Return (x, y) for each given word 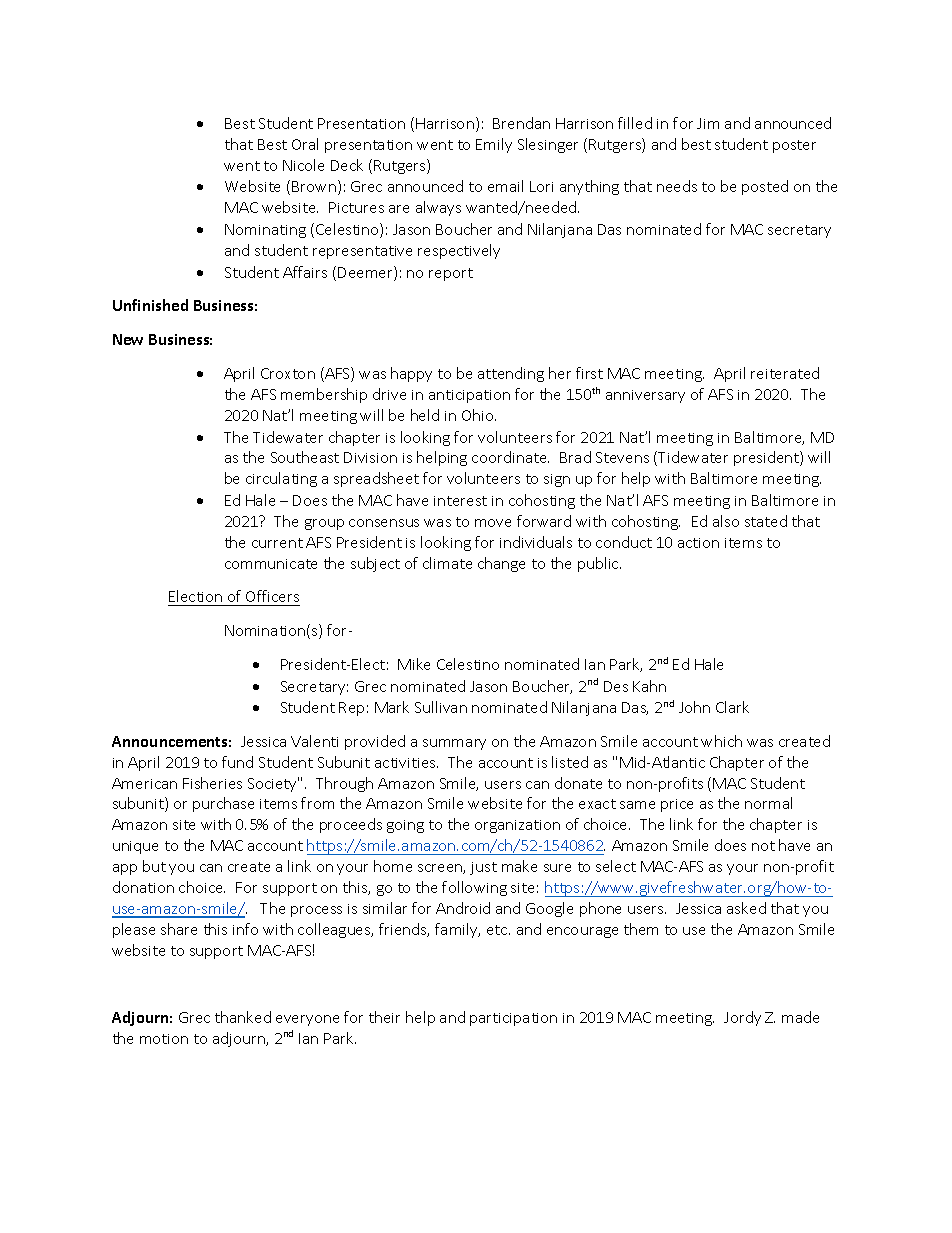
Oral (305, 144)
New (128, 339)
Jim (708, 123)
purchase (223, 804)
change (501, 564)
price (677, 805)
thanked (243, 1017)
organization (517, 826)
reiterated (785, 373)
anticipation (469, 396)
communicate (271, 564)
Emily (494, 145)
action (698, 543)
